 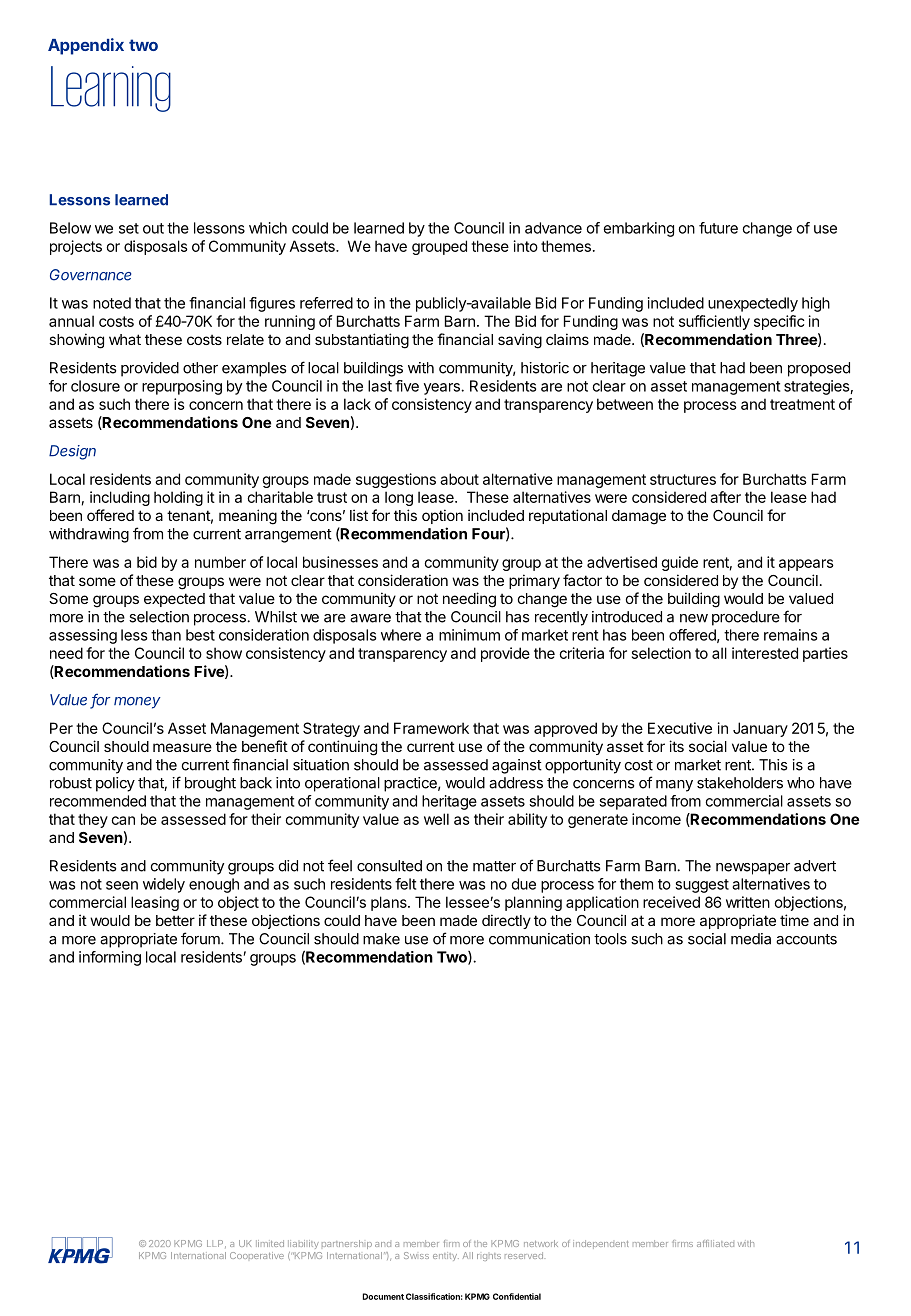 I want to click on Learning, so click(x=111, y=89).
